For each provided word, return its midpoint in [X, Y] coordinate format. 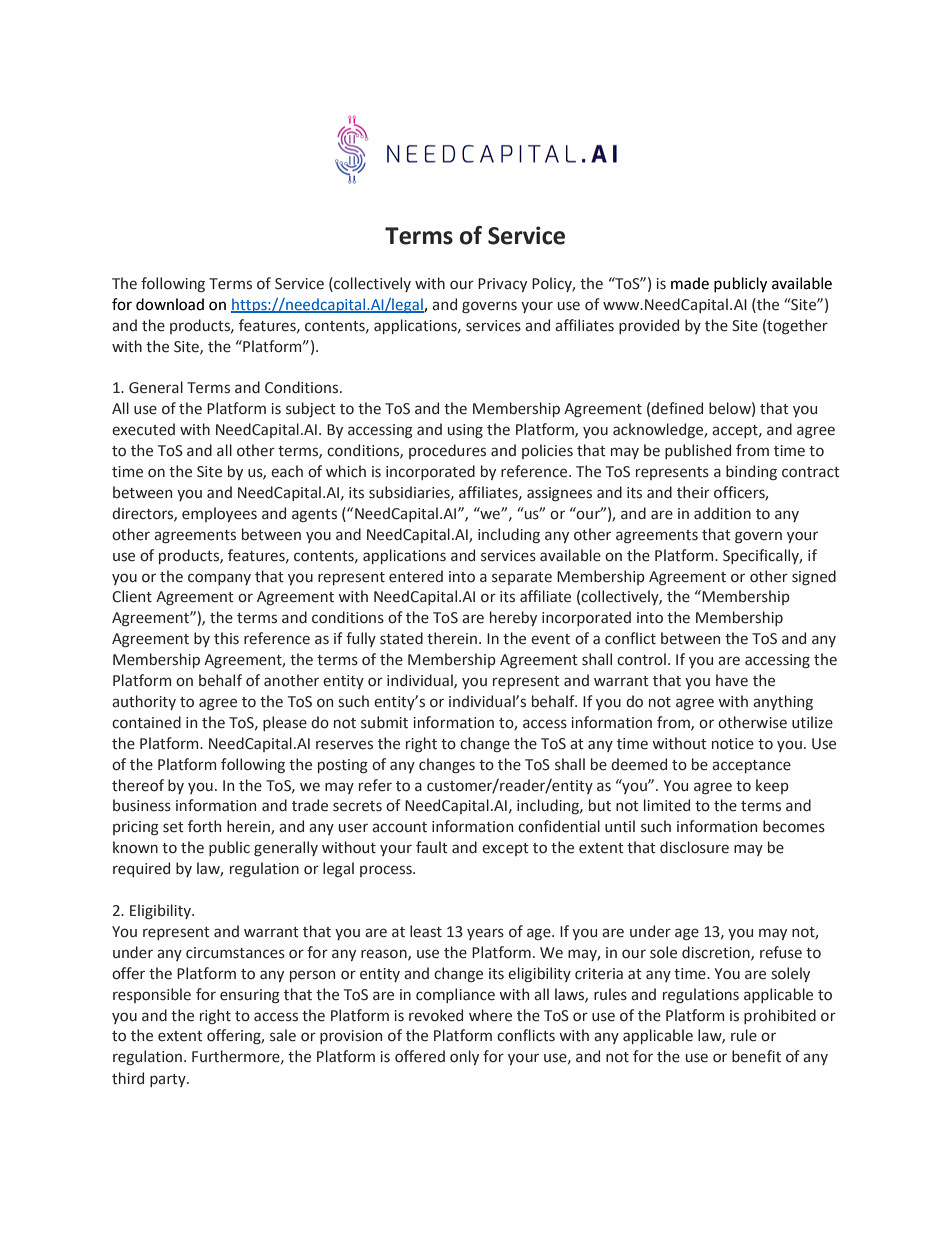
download [170, 304]
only [464, 1057]
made [690, 283]
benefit [756, 1056]
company [219, 579]
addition [722, 513]
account [399, 827]
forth [204, 826]
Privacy [502, 285]
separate [522, 578]
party [169, 1080]
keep [772, 786]
